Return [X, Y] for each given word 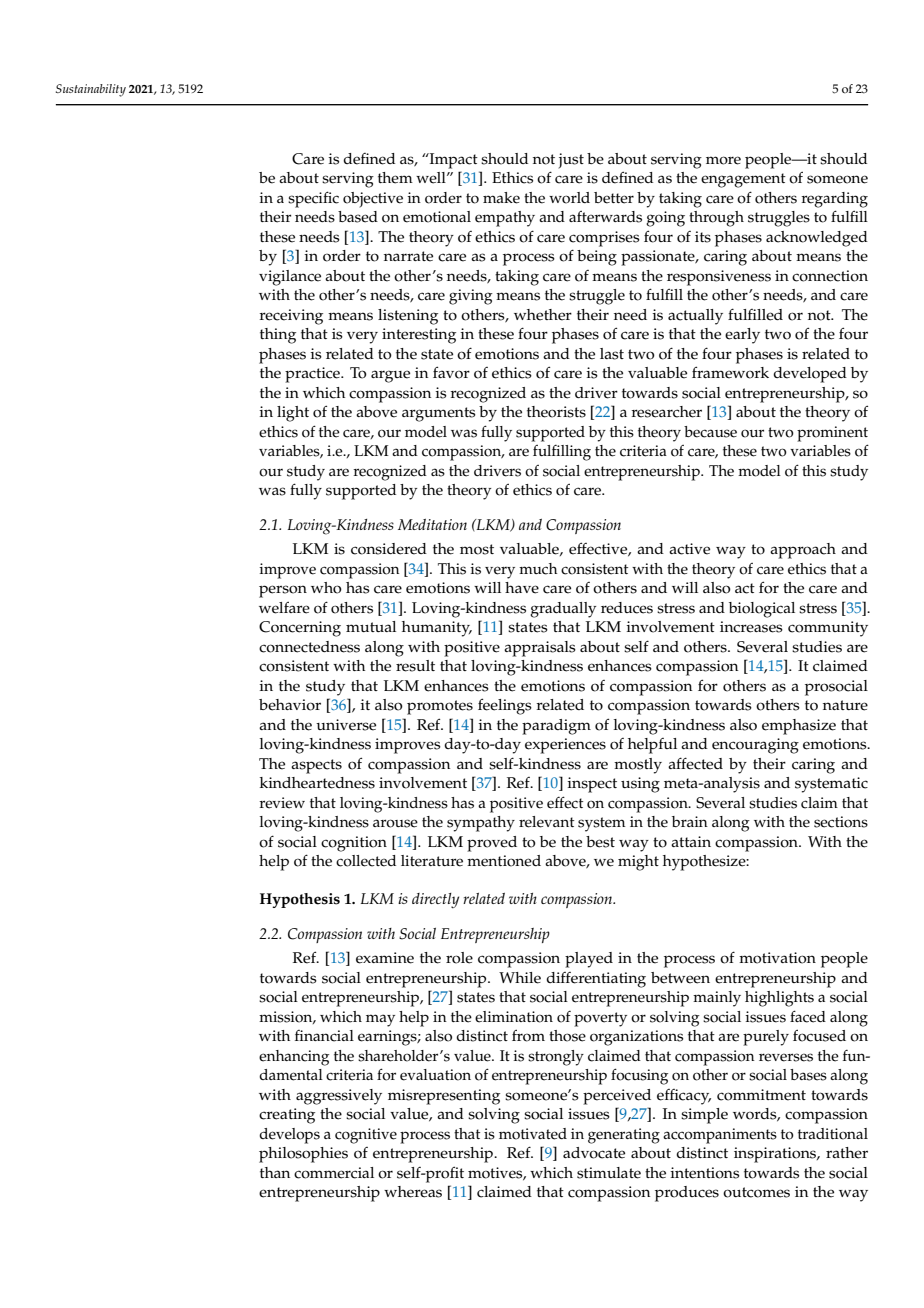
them [395, 178]
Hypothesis [300, 900]
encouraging [755, 746]
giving [471, 297]
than [275, 1172]
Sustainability [91, 90]
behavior [290, 705]
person [283, 591]
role [459, 958]
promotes [440, 707]
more [723, 160]
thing [278, 336]
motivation [777, 958]
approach [803, 551]
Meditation [432, 524]
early [742, 336]
